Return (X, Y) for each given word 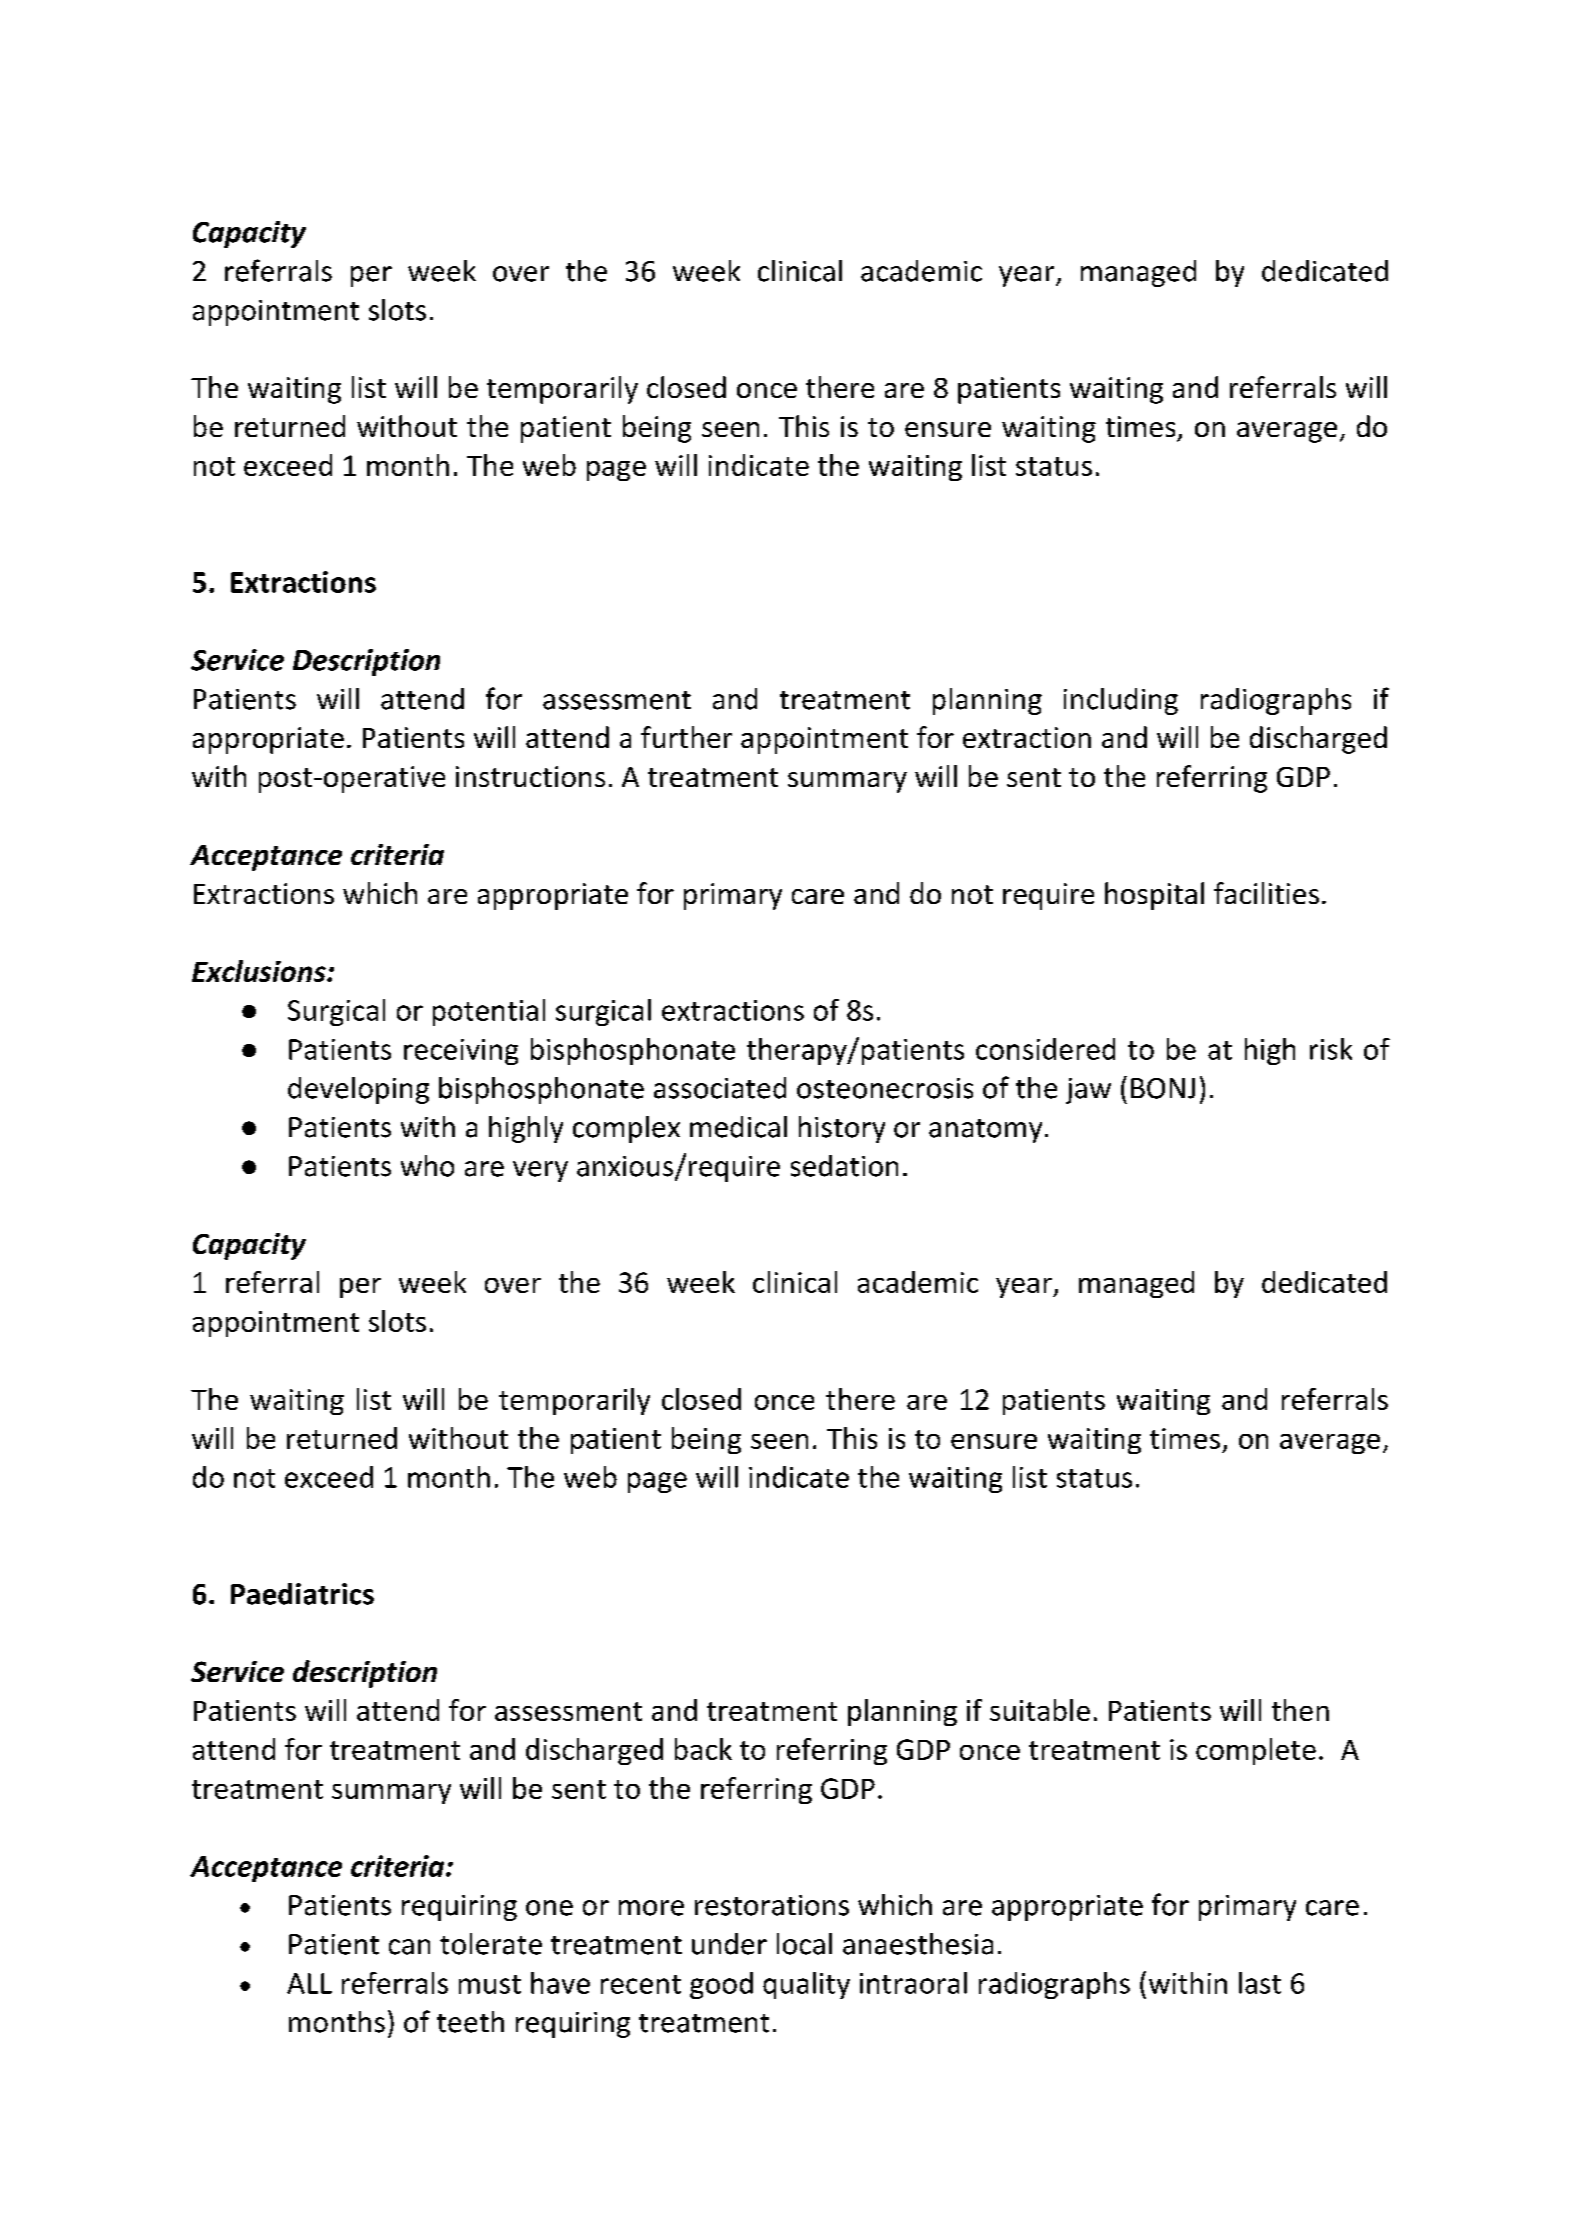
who (427, 1166)
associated (720, 1088)
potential (489, 1012)
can (409, 1947)
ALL (309, 1983)
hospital (1154, 896)
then (1300, 1710)
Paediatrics (302, 1594)
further (686, 737)
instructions (530, 776)
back (703, 1749)
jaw (1088, 1091)
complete (1256, 1751)
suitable (1040, 1710)
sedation (844, 1166)
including (1121, 701)
